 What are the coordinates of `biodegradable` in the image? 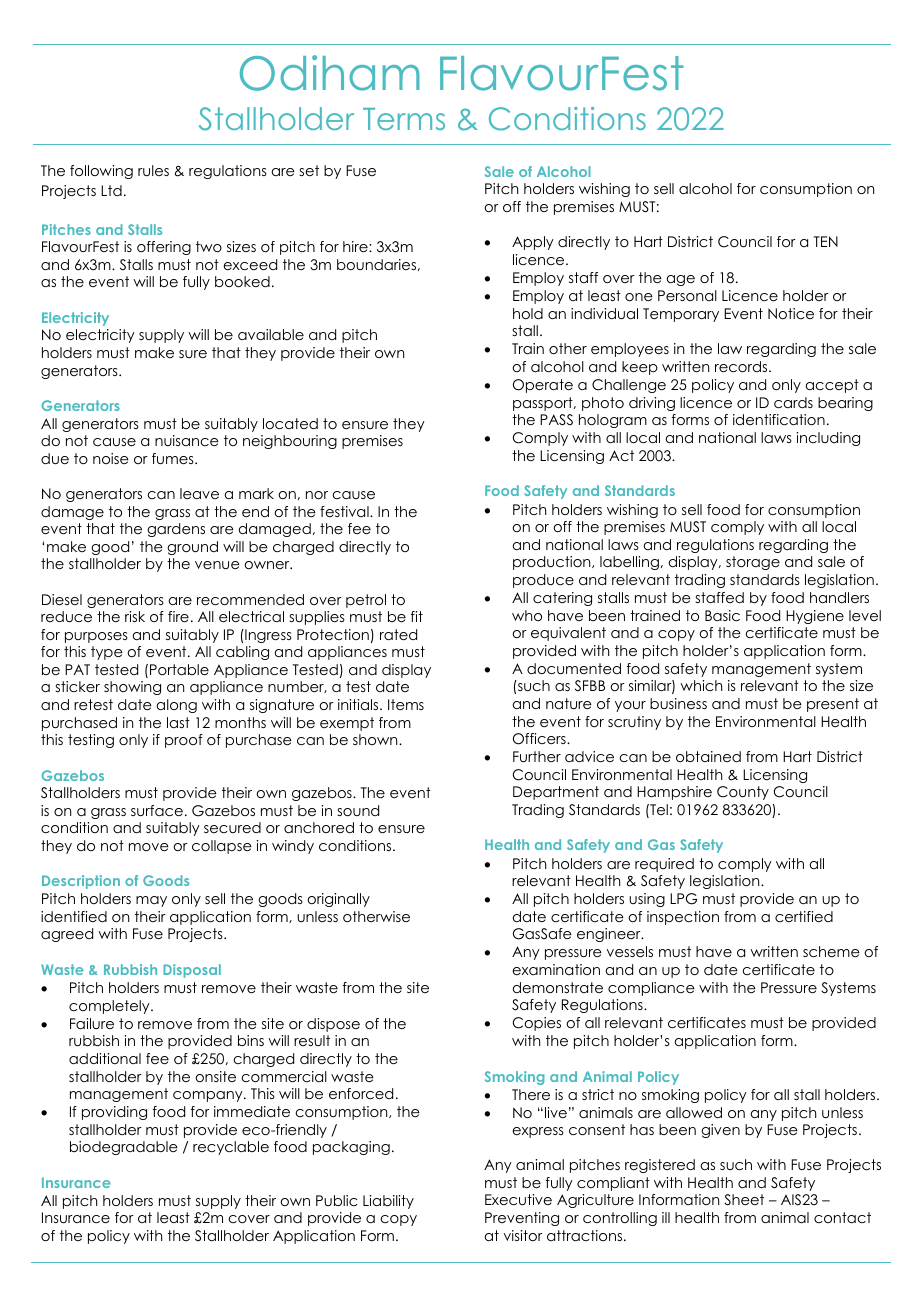 It's located at (124, 1148).
